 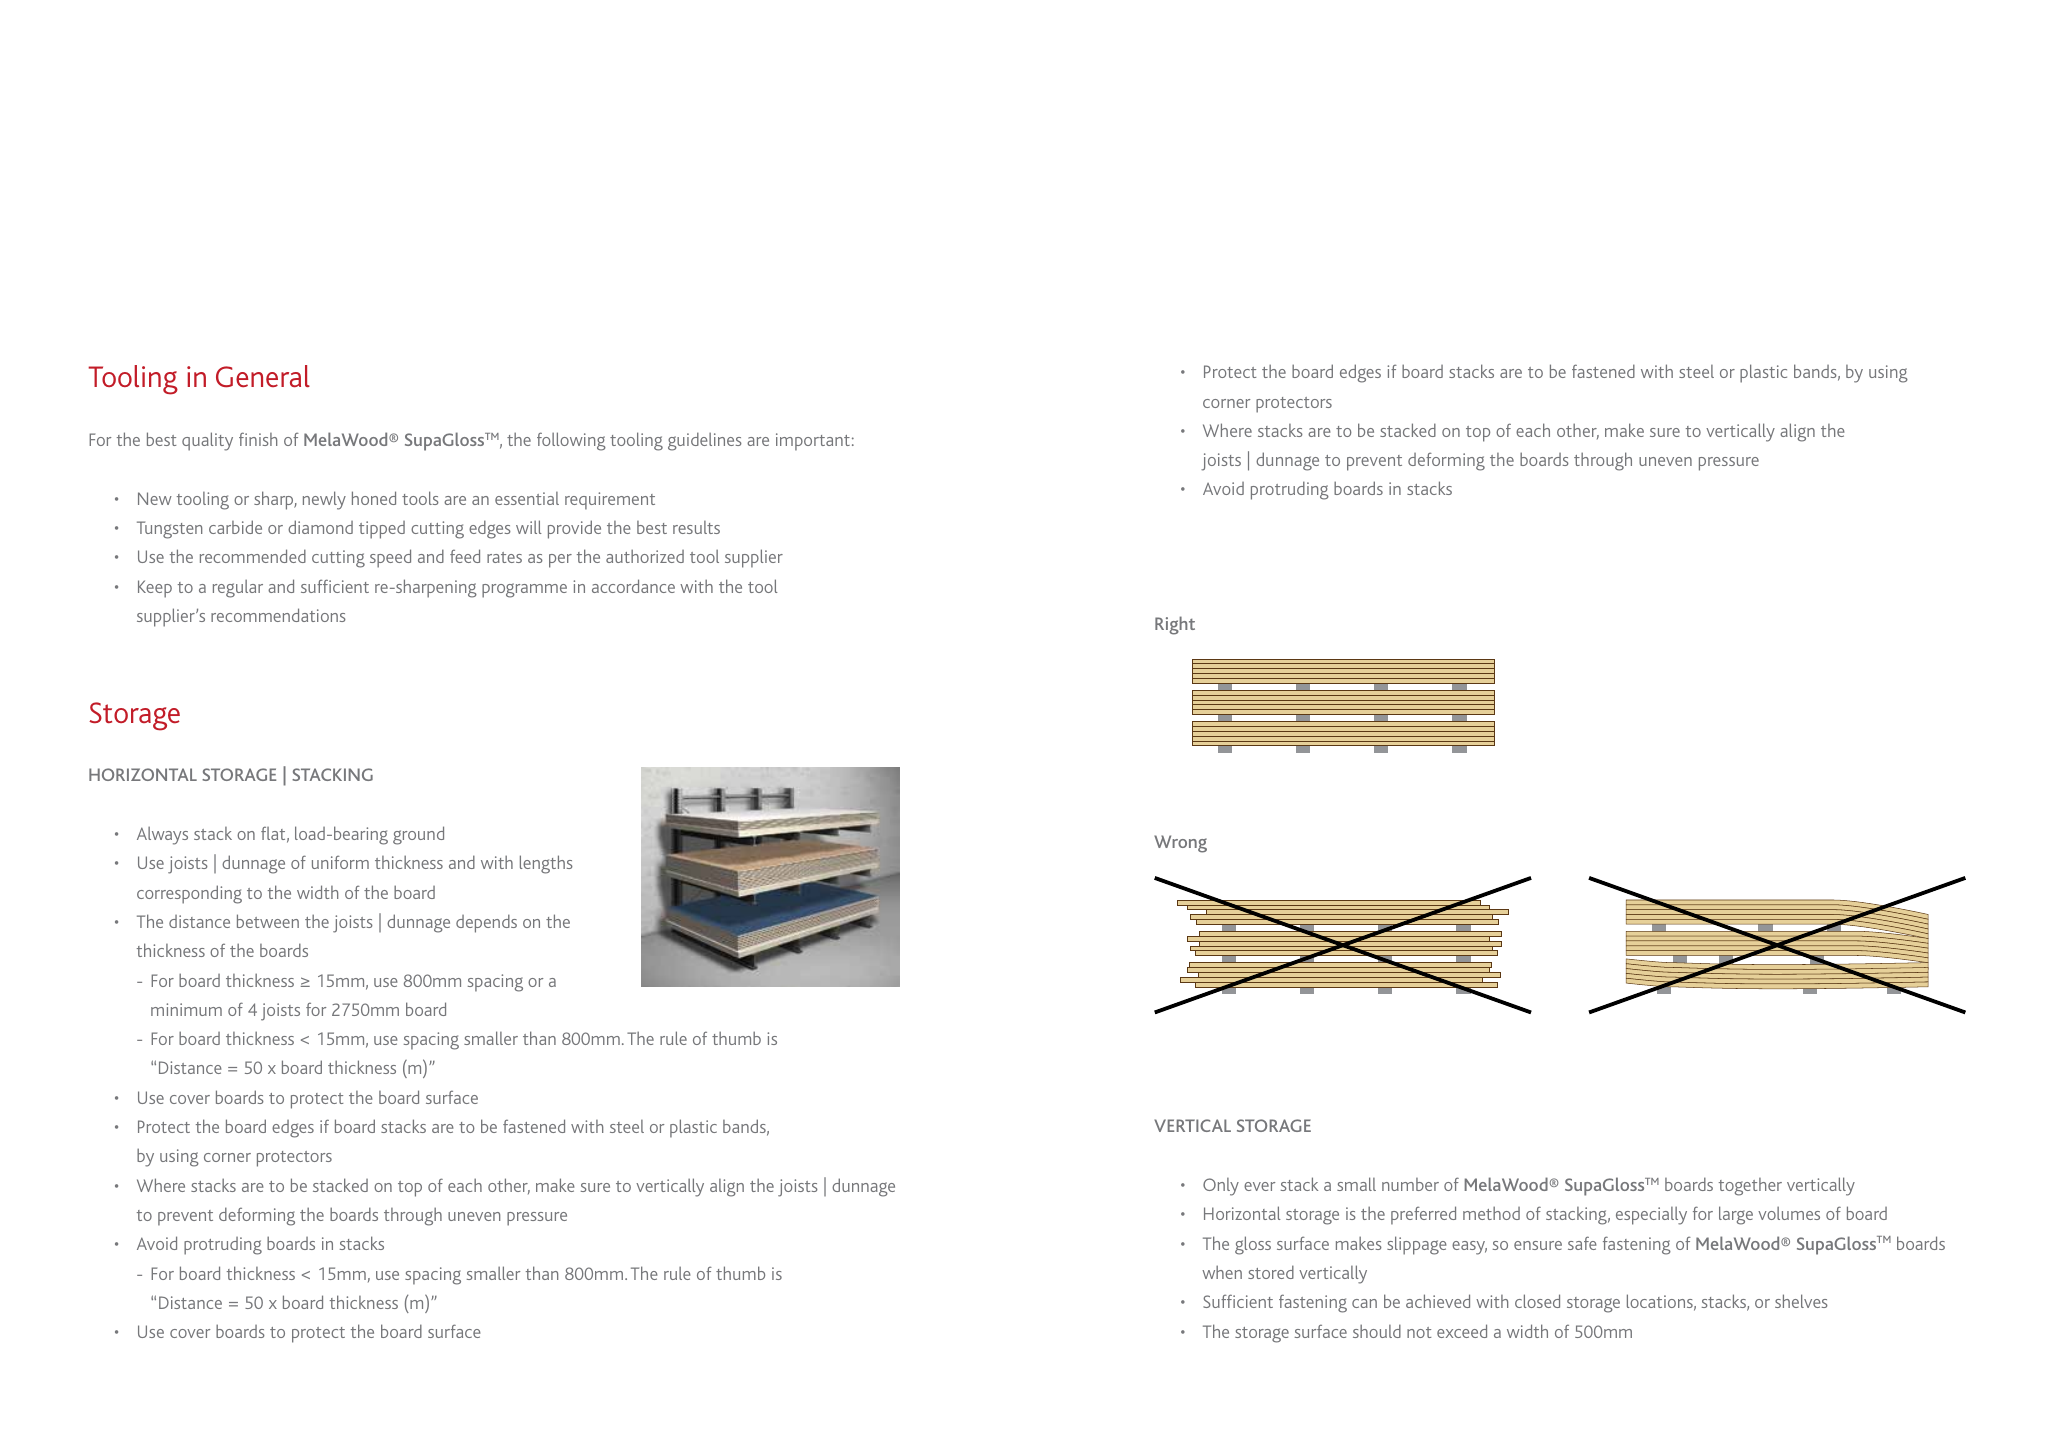 What do you see at coordinates (633, 586) in the screenshot?
I see `accordance` at bounding box center [633, 586].
